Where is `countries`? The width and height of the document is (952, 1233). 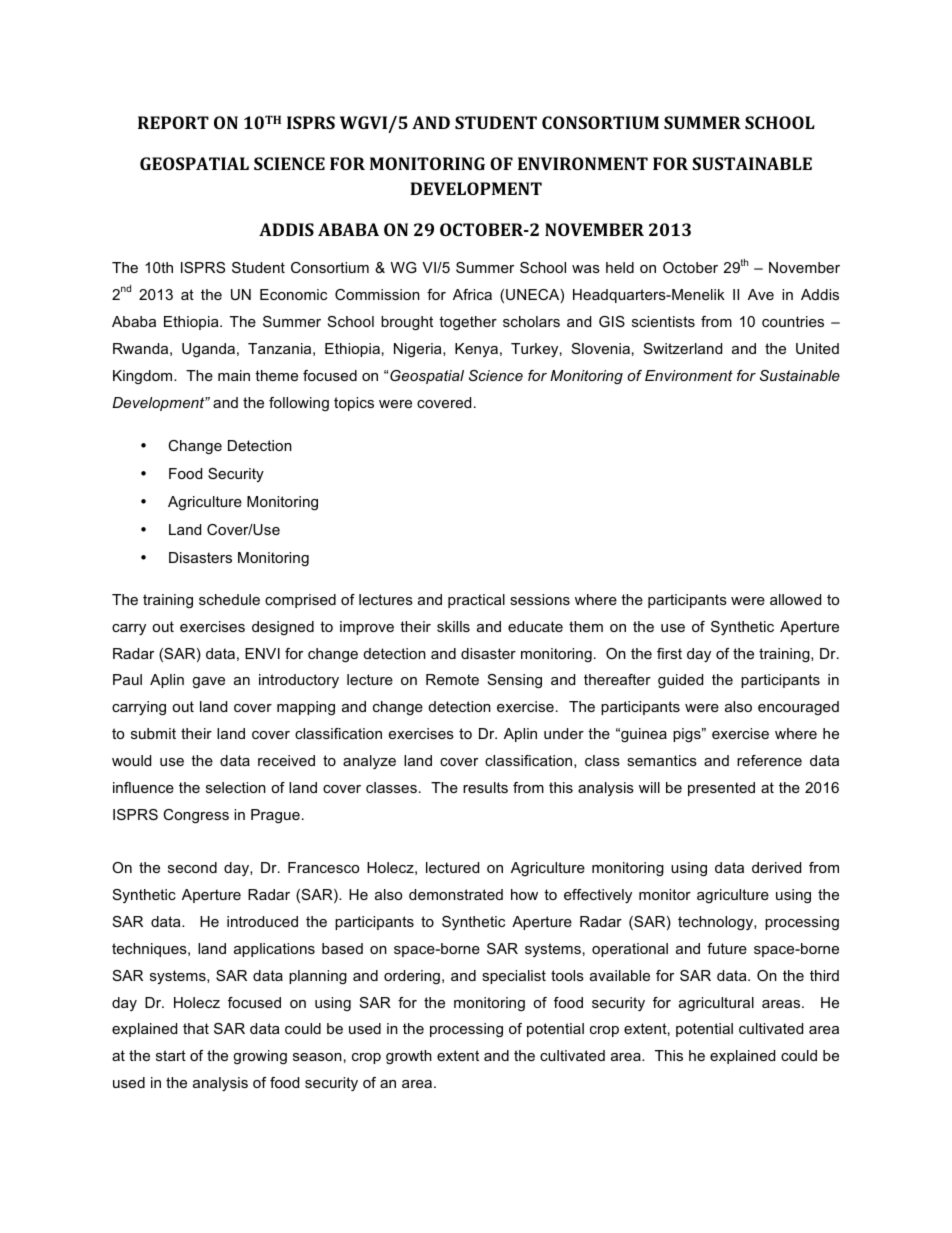
countries is located at coordinates (793, 321).
